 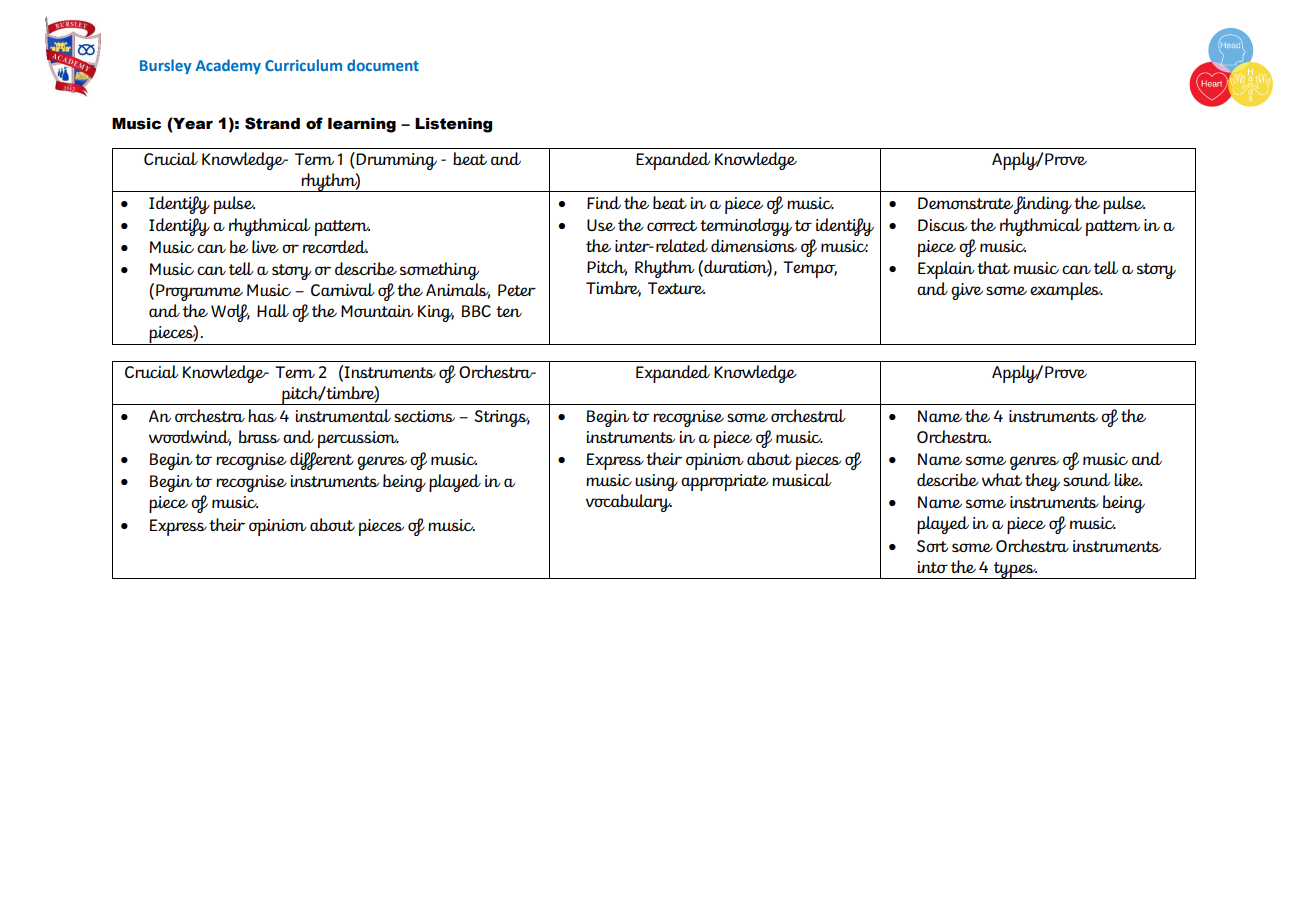 I want to click on Curriculum, so click(x=303, y=65).
